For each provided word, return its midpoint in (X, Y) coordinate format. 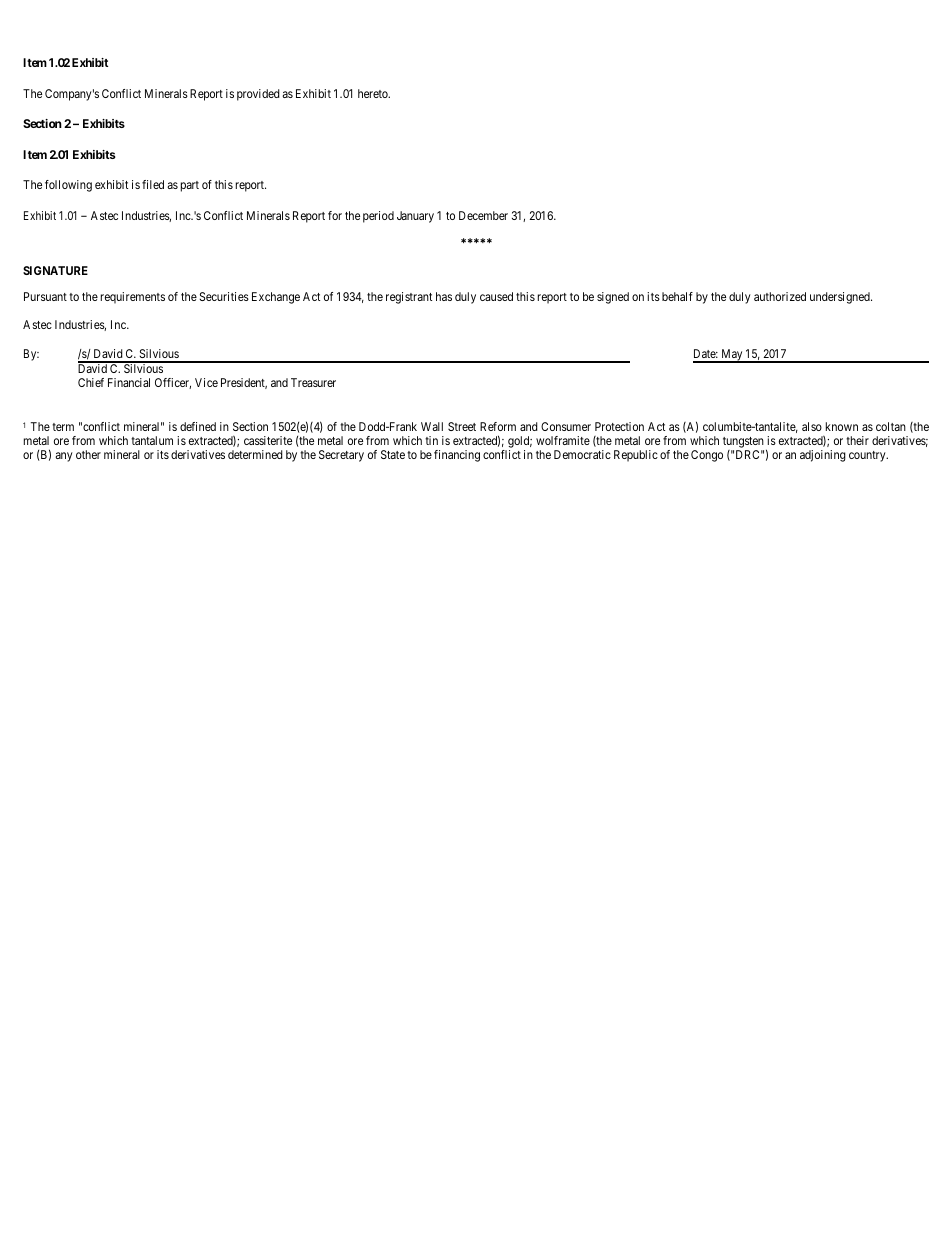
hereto (374, 93)
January (415, 217)
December (483, 215)
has (444, 296)
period (378, 217)
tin (431, 440)
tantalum (152, 440)
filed (153, 184)
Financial (129, 382)
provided (258, 95)
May (732, 356)
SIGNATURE (55, 270)
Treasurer (313, 382)
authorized (780, 296)
